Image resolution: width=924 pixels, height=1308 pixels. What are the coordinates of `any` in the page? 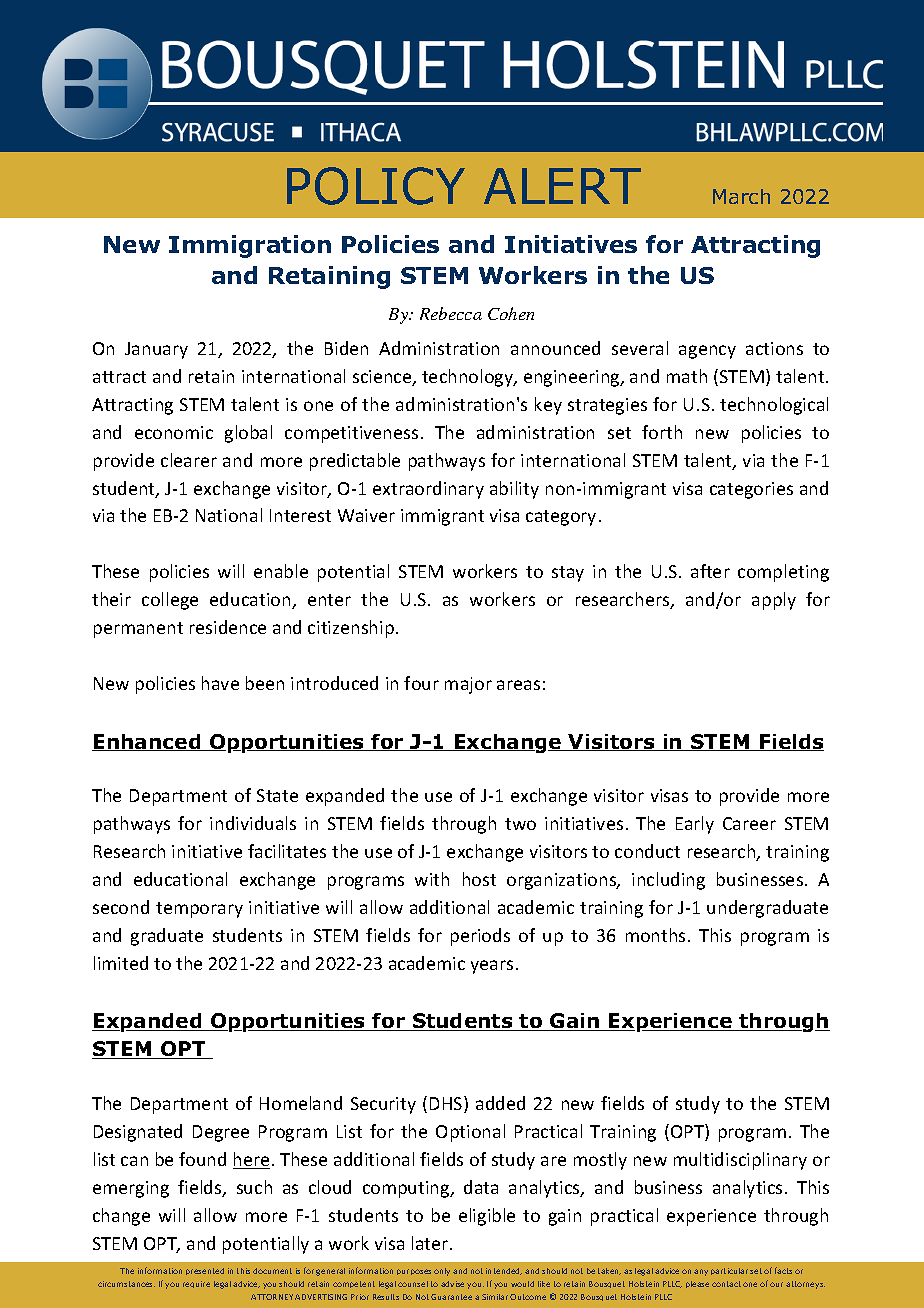 It's located at (701, 1272).
